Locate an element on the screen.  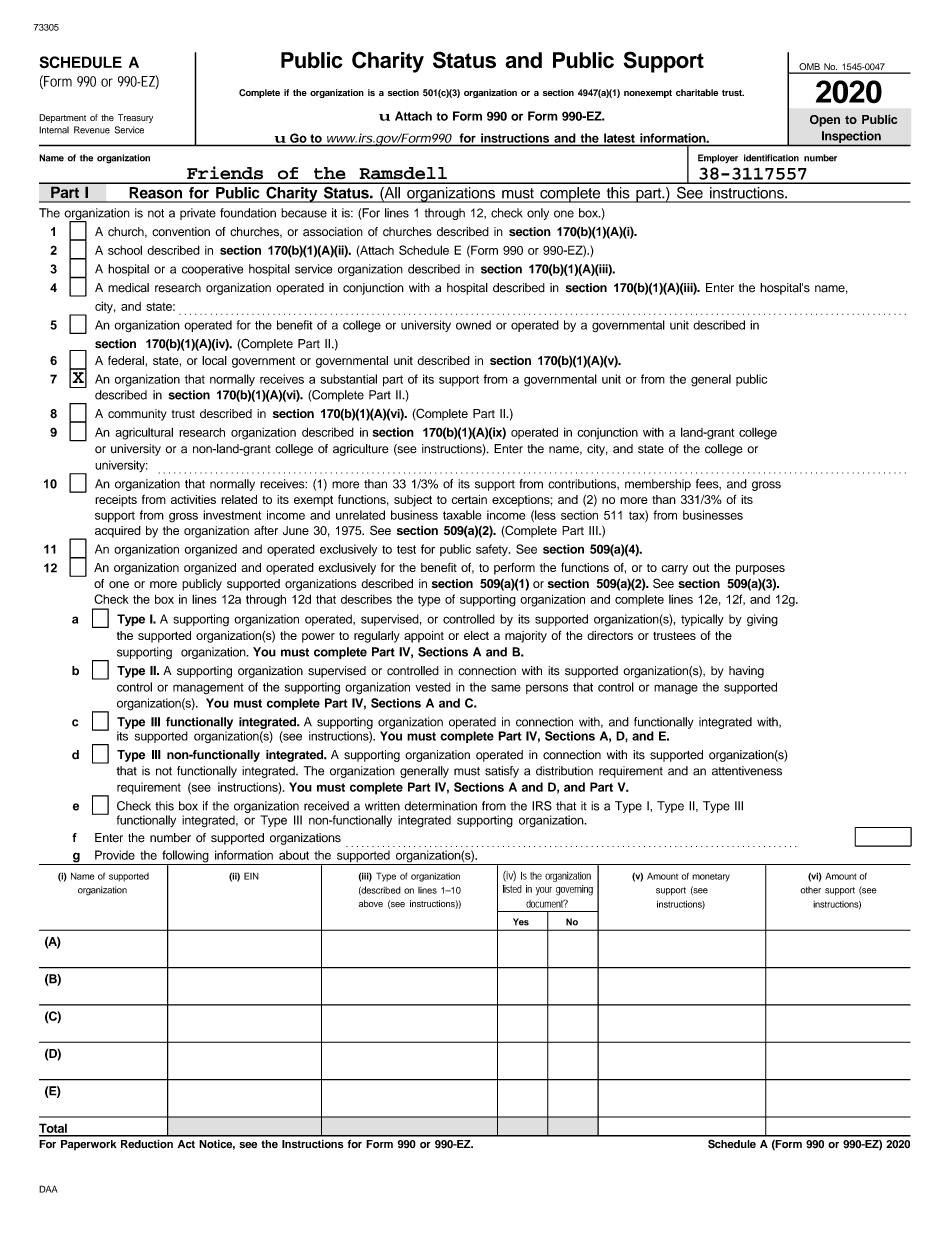
acquired is located at coordinates (118, 532).
